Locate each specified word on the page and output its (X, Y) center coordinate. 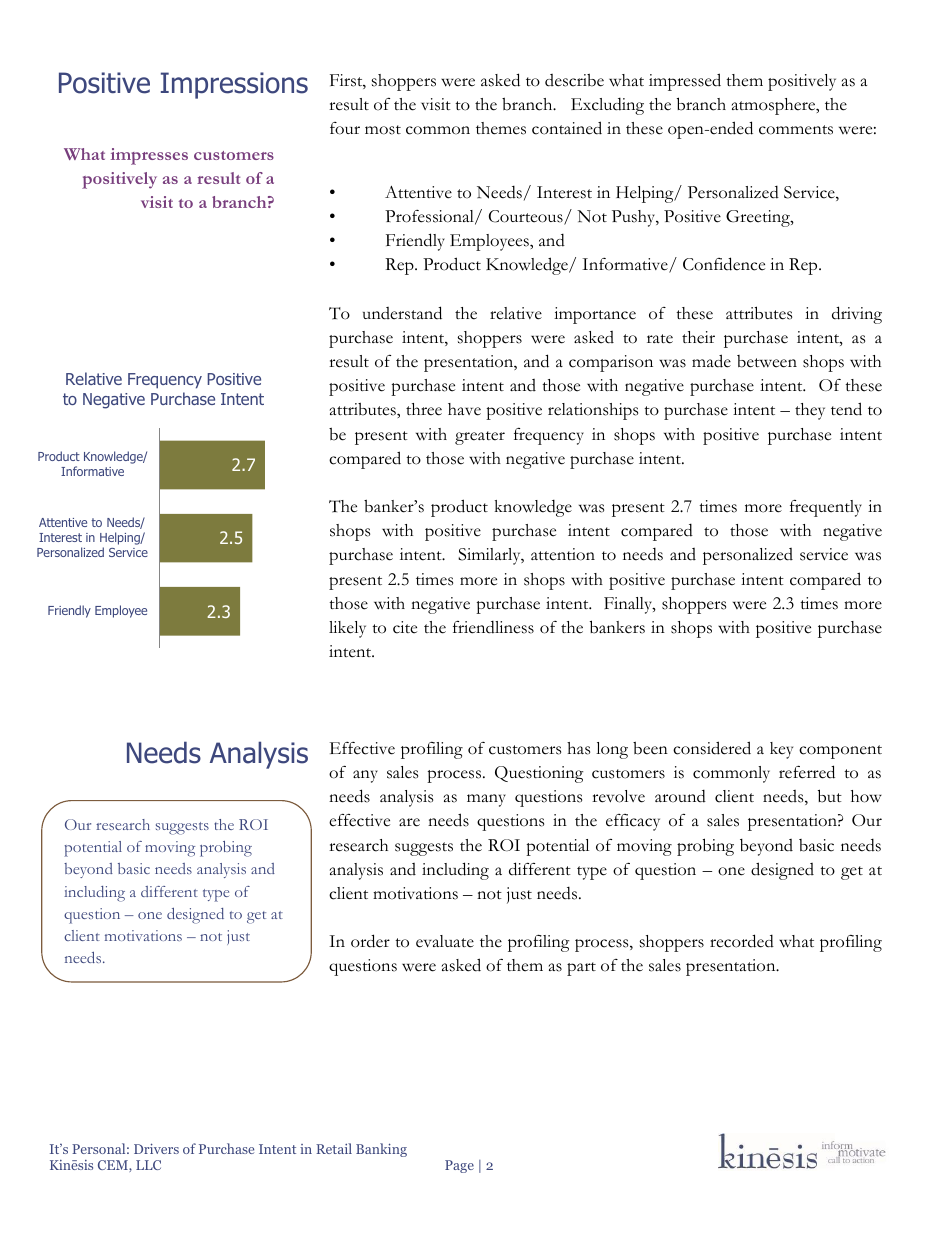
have (464, 409)
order (370, 941)
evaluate (445, 941)
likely (347, 629)
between (767, 361)
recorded (742, 941)
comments (796, 130)
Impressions (234, 85)
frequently (826, 508)
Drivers (156, 1148)
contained (567, 128)
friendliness (493, 627)
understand (402, 313)
